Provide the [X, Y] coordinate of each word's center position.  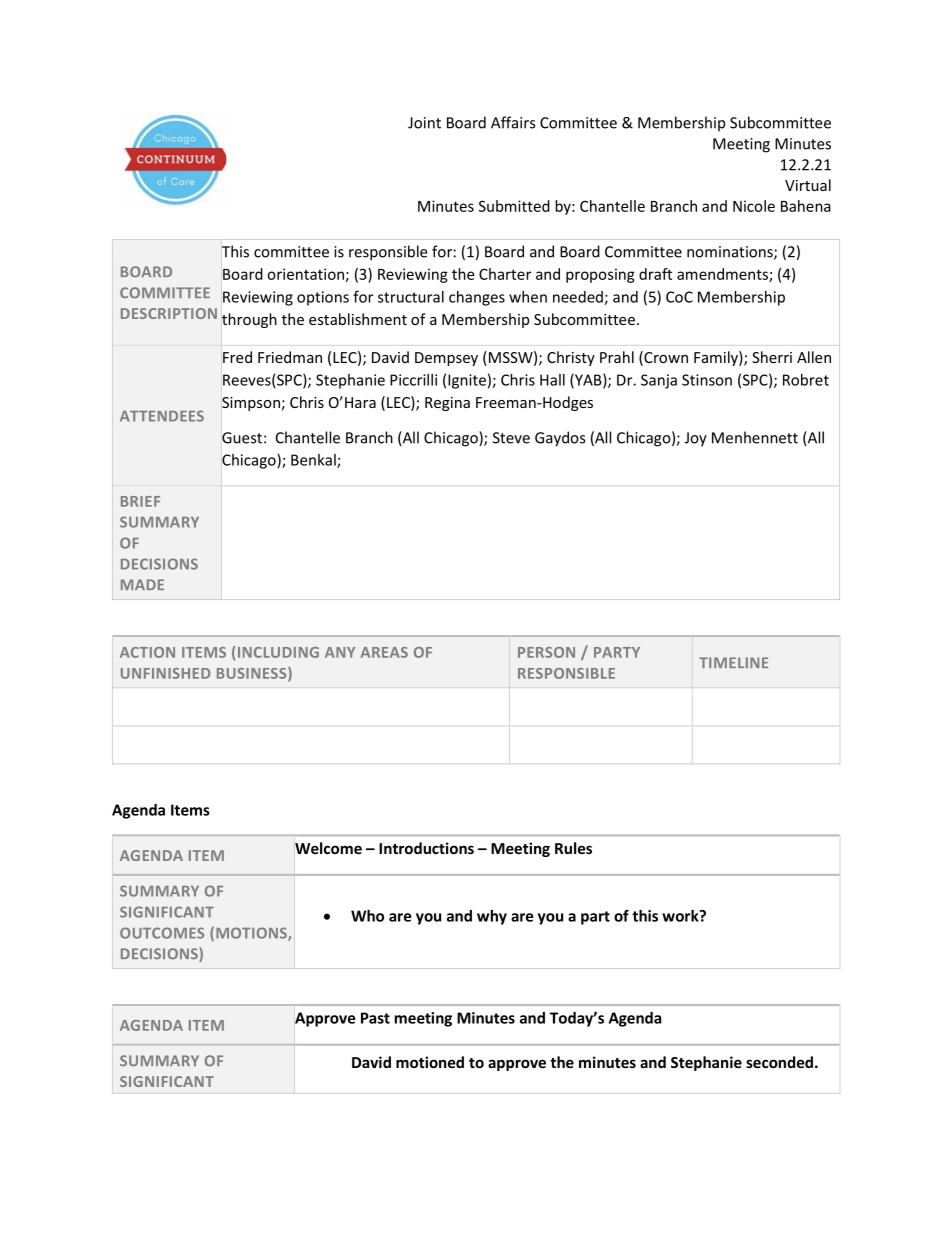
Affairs [513, 122]
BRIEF [140, 501]
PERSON [546, 652]
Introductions [426, 848]
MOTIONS [252, 934]
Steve [511, 438]
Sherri [772, 357]
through [249, 320]
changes [477, 298]
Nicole [754, 206]
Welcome [328, 848]
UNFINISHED [165, 673]
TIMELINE [733, 662]
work [681, 916]
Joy [696, 439]
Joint [424, 123]
